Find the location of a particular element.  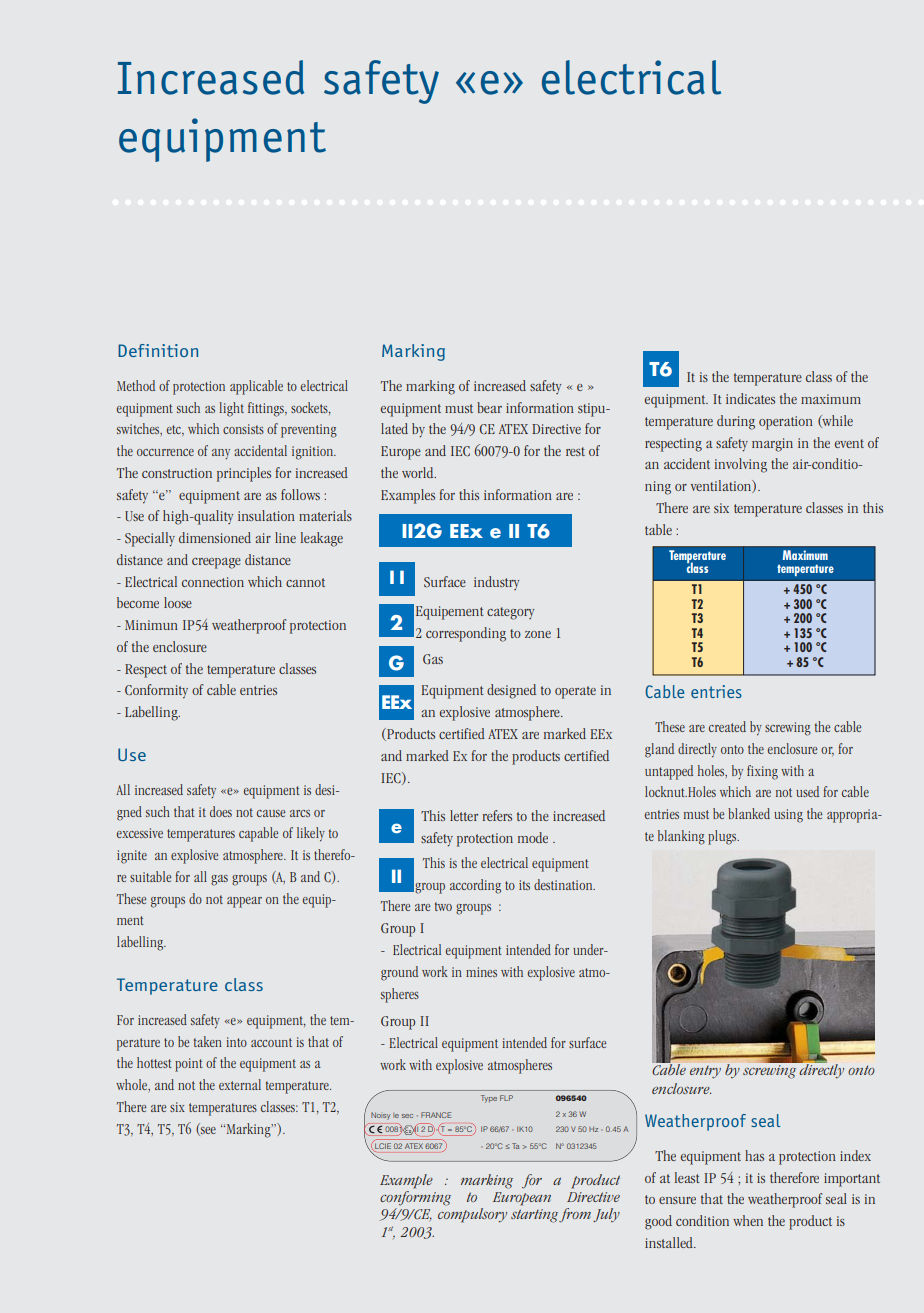

does is located at coordinates (221, 811).
